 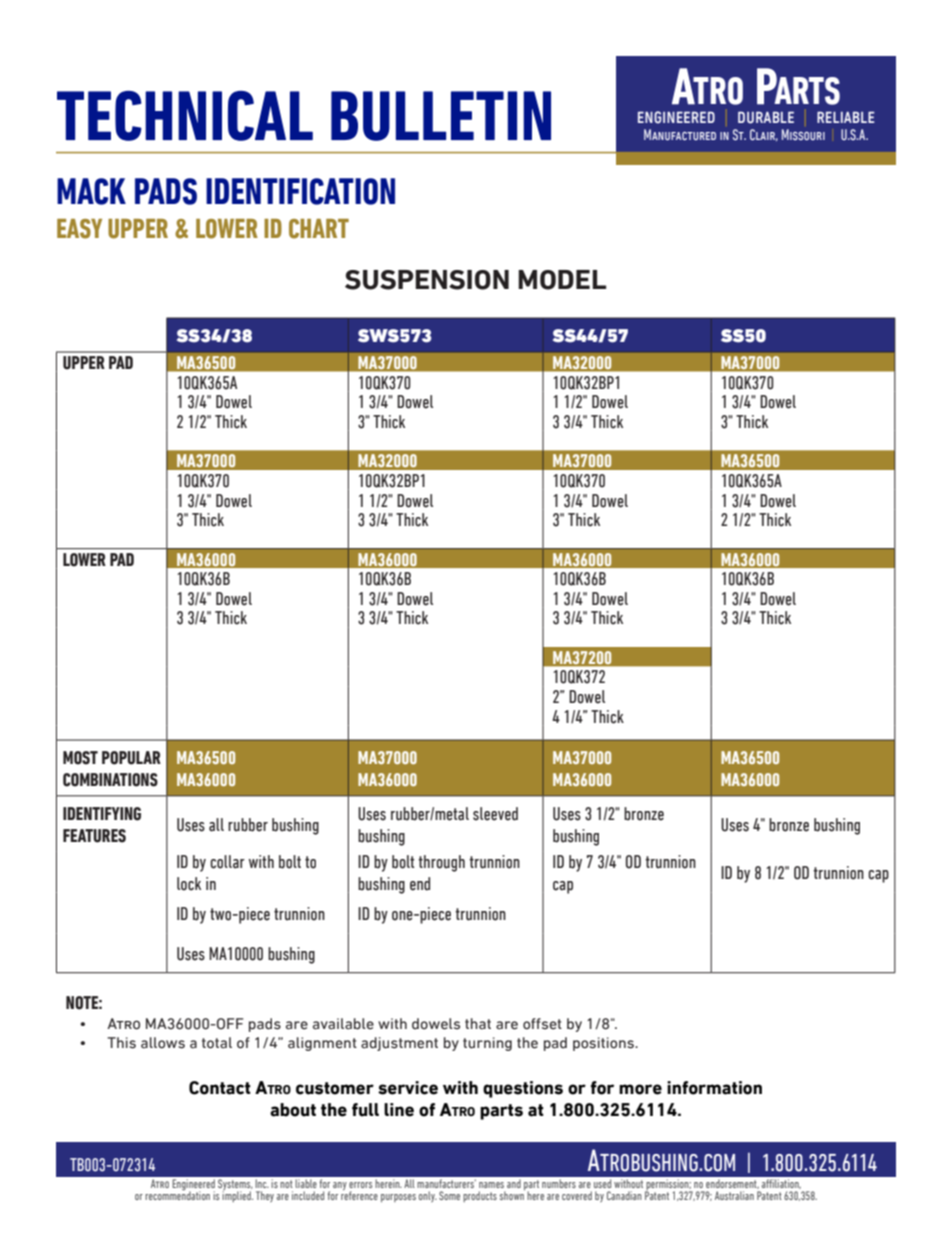 What do you see at coordinates (449, 1195) in the image?
I see `Some` at bounding box center [449, 1195].
